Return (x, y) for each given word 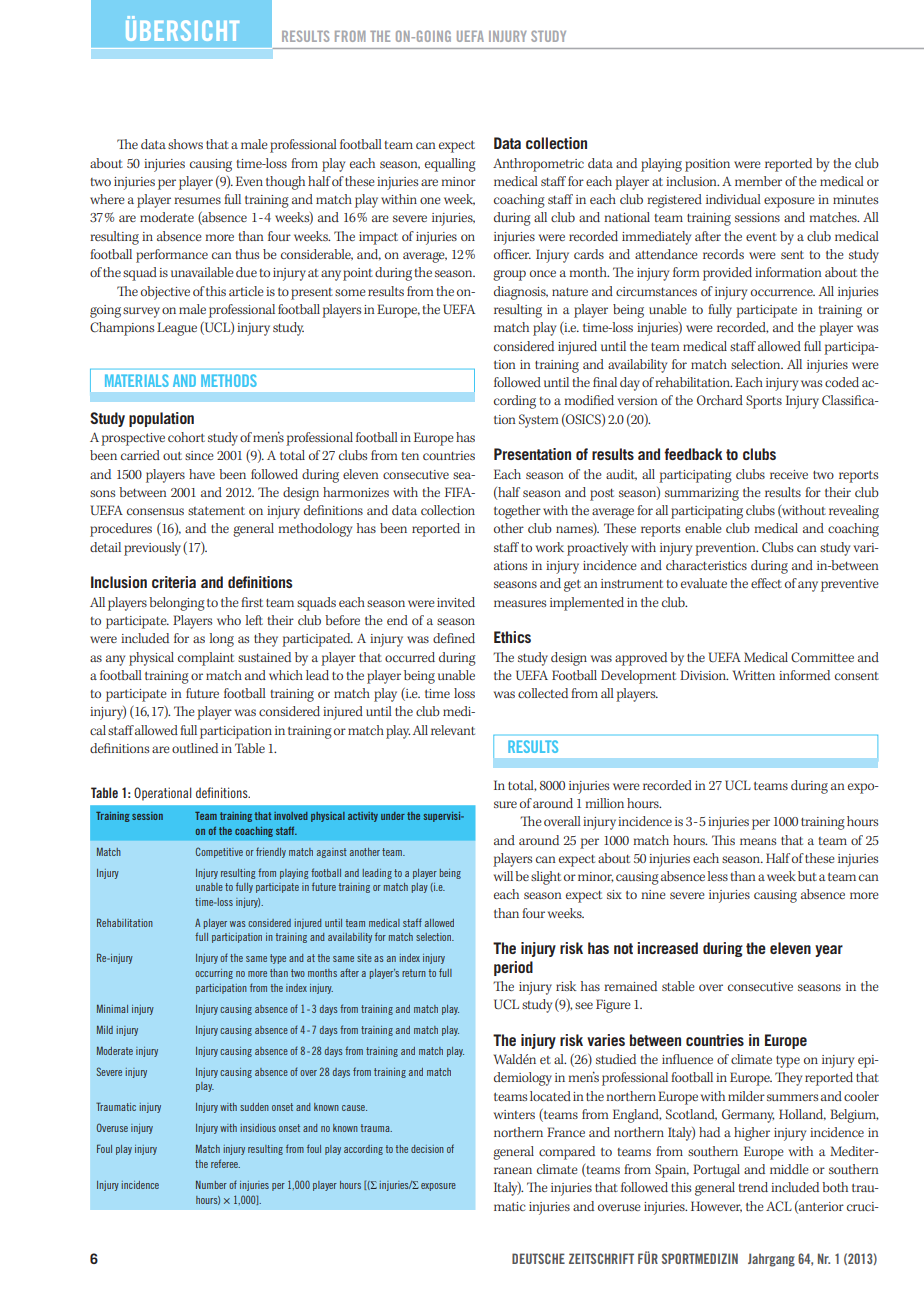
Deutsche (538, 1258)
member (758, 181)
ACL (779, 1206)
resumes (197, 200)
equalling (450, 165)
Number (211, 1184)
